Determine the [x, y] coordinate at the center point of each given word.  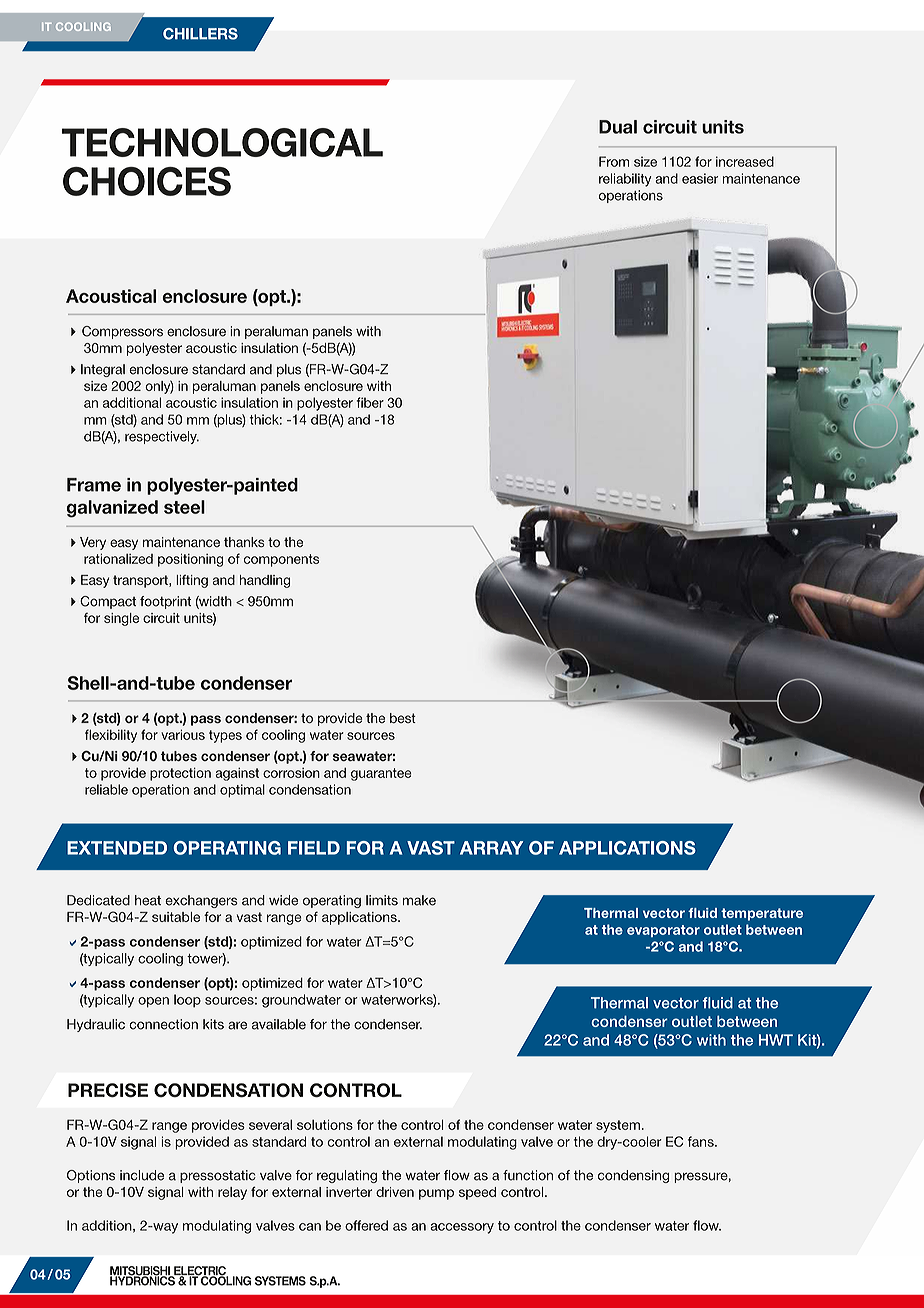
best [403, 718]
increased [745, 161]
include [142, 1175]
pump [436, 1194]
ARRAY [491, 848]
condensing [633, 1176]
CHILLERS [200, 34]
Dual [618, 127]
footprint [165, 602]
